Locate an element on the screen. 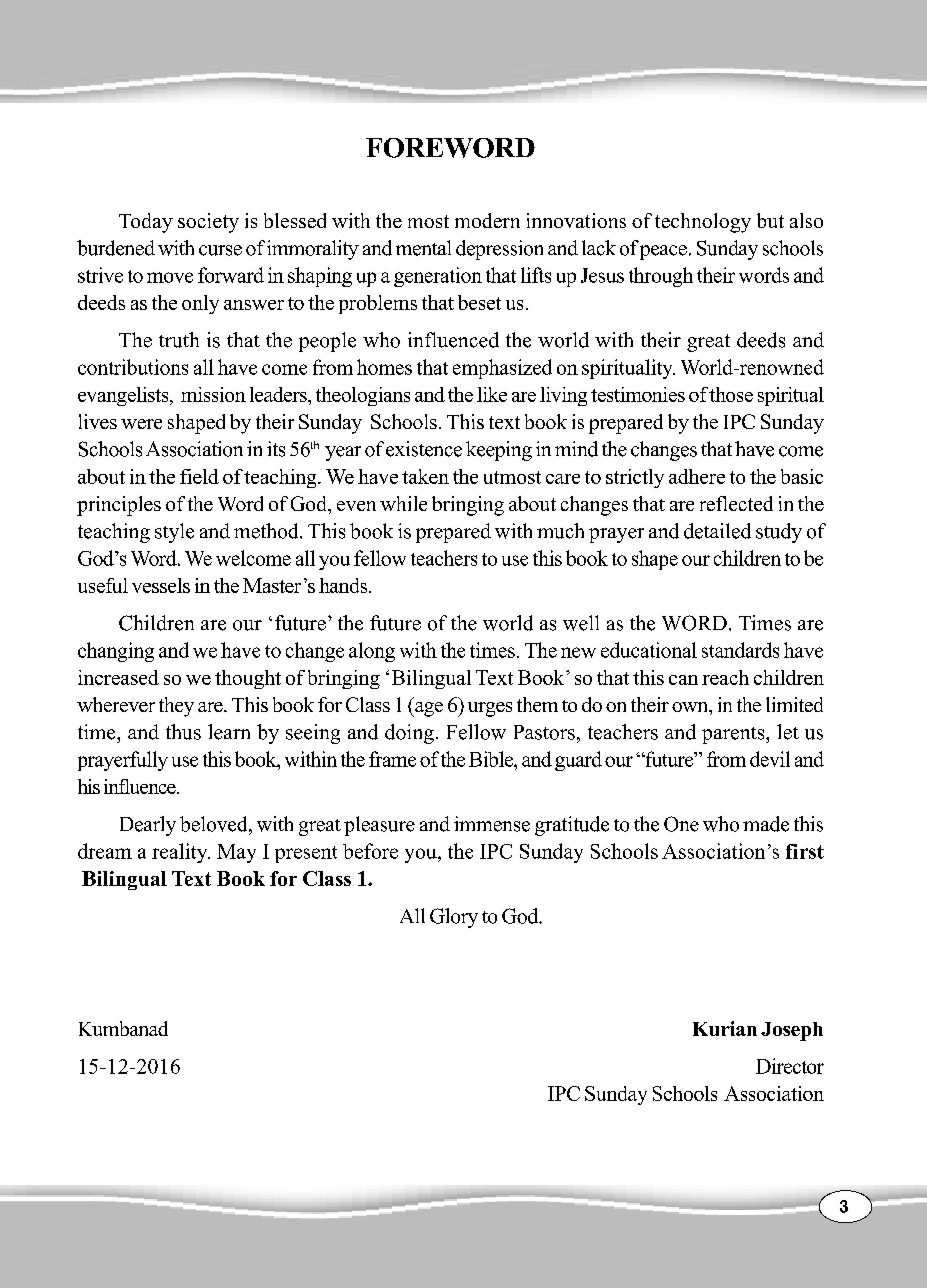 The height and width of the screenshot is (1288, 927). thus is located at coordinates (183, 732).
